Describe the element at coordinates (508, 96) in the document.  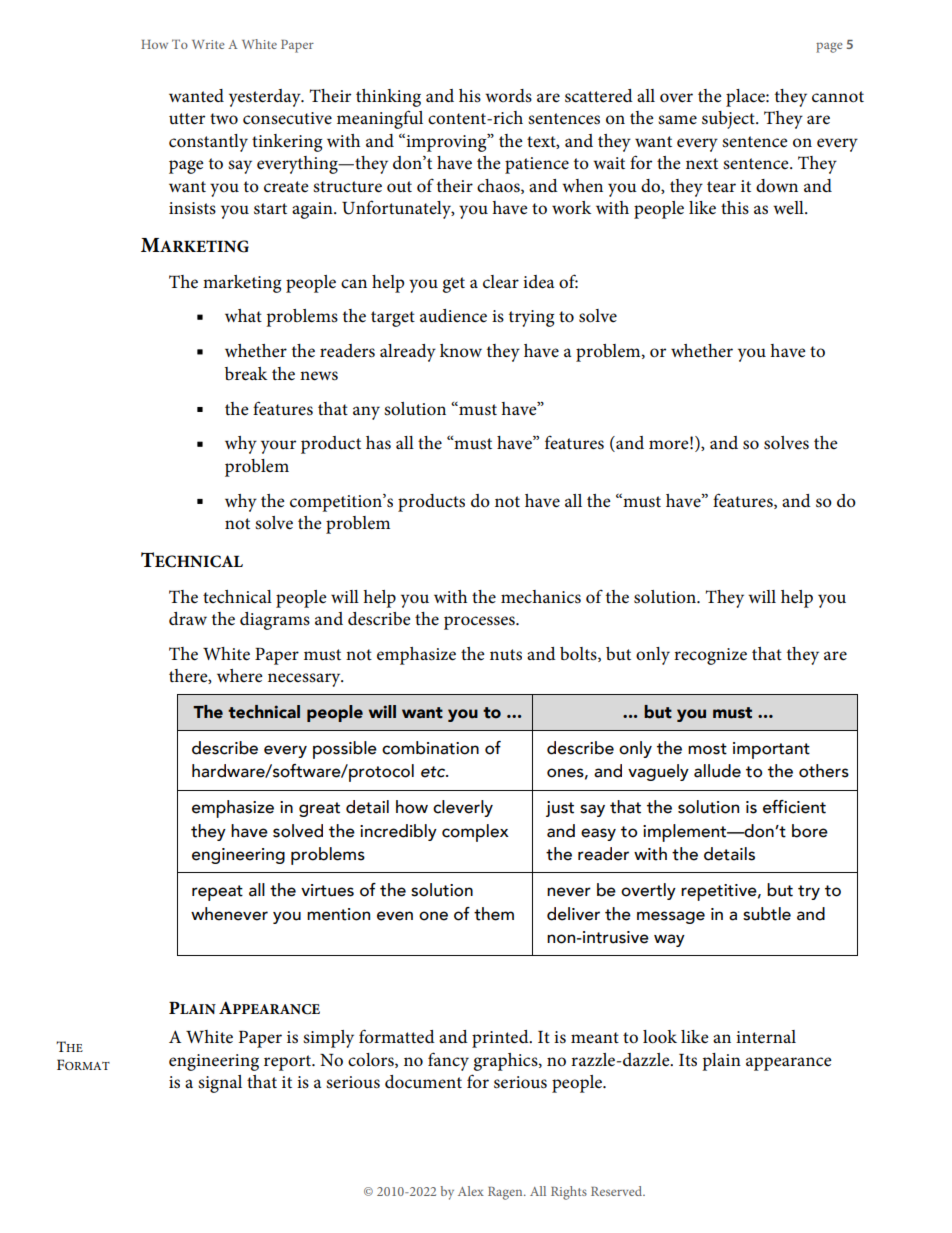
I see `words` at that location.
